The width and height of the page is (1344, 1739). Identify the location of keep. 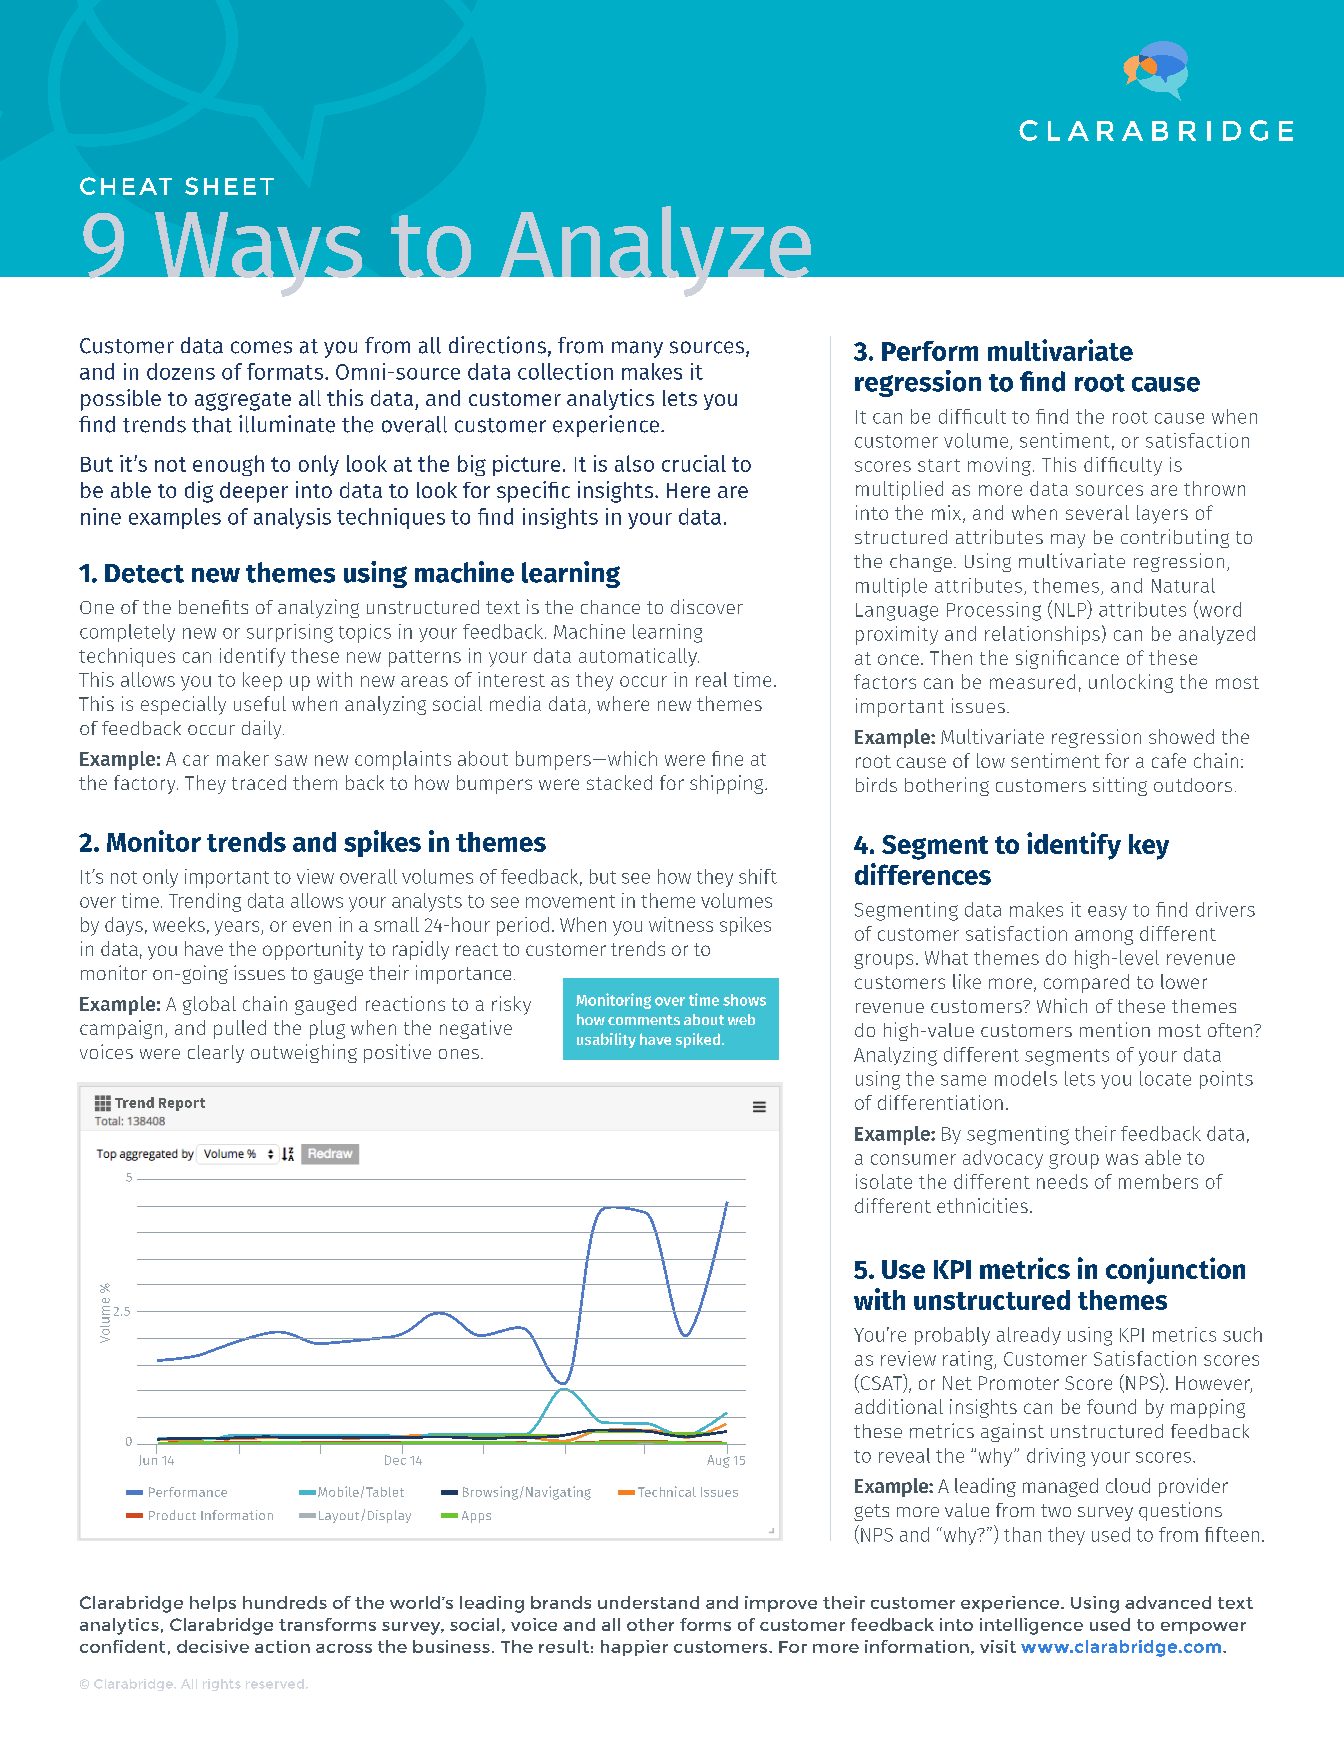
(262, 681).
